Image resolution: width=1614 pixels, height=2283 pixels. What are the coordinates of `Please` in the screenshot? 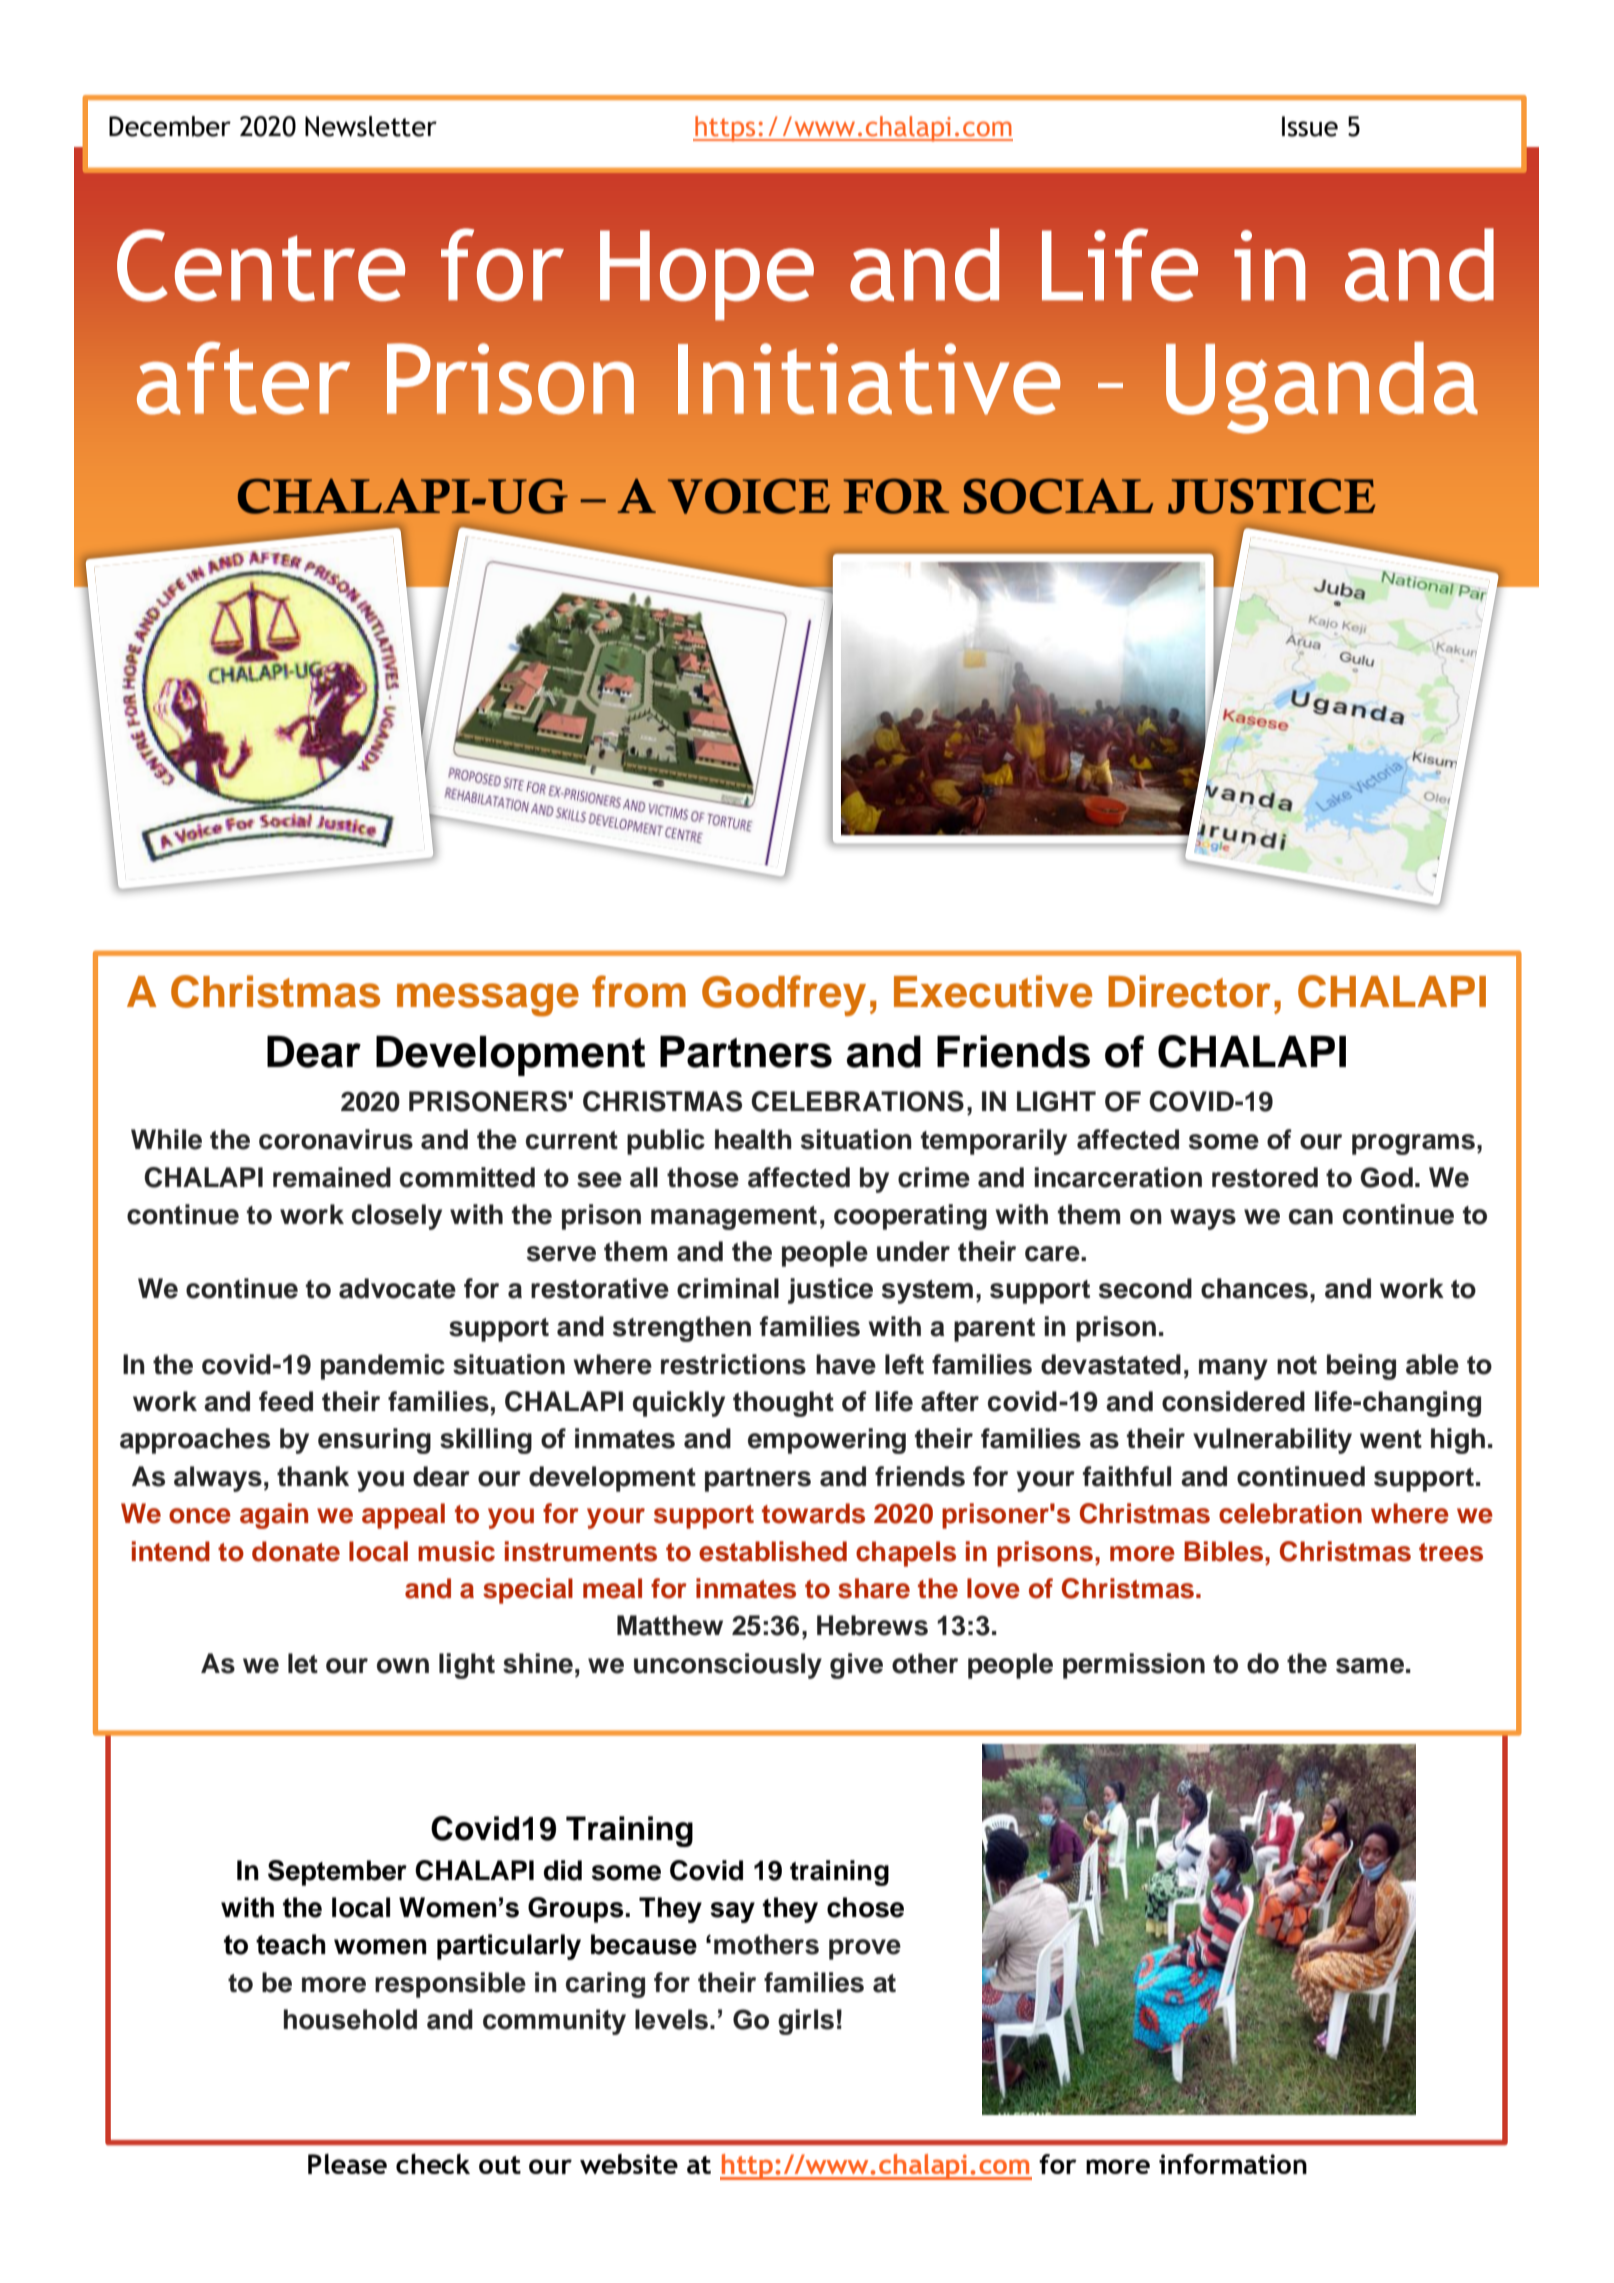 It's located at (347, 2164).
